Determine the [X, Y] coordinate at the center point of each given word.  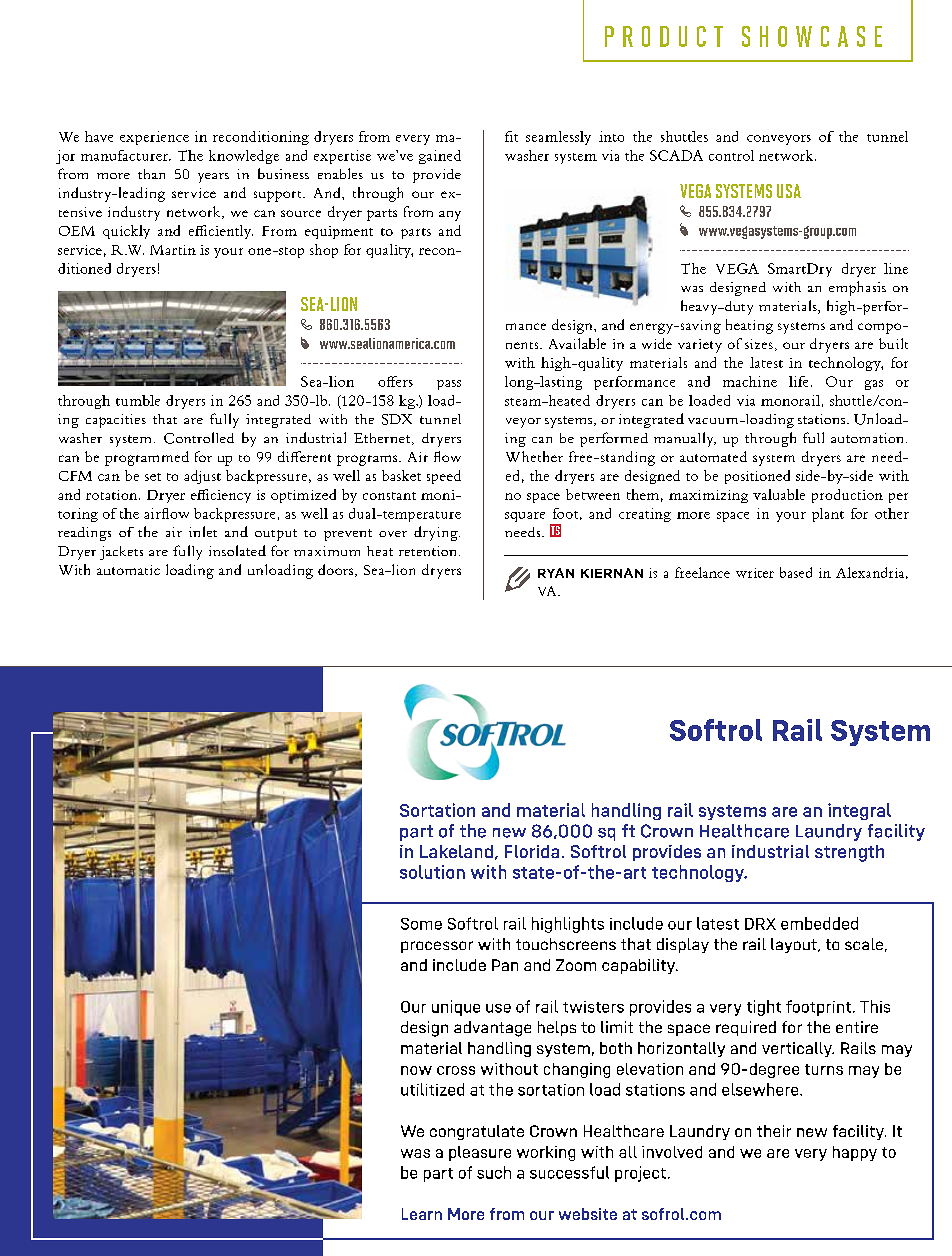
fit [511, 136]
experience [154, 138]
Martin [173, 250]
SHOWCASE [812, 36]
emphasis [857, 288]
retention [429, 551]
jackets [121, 553]
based [796, 572]
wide [657, 343]
